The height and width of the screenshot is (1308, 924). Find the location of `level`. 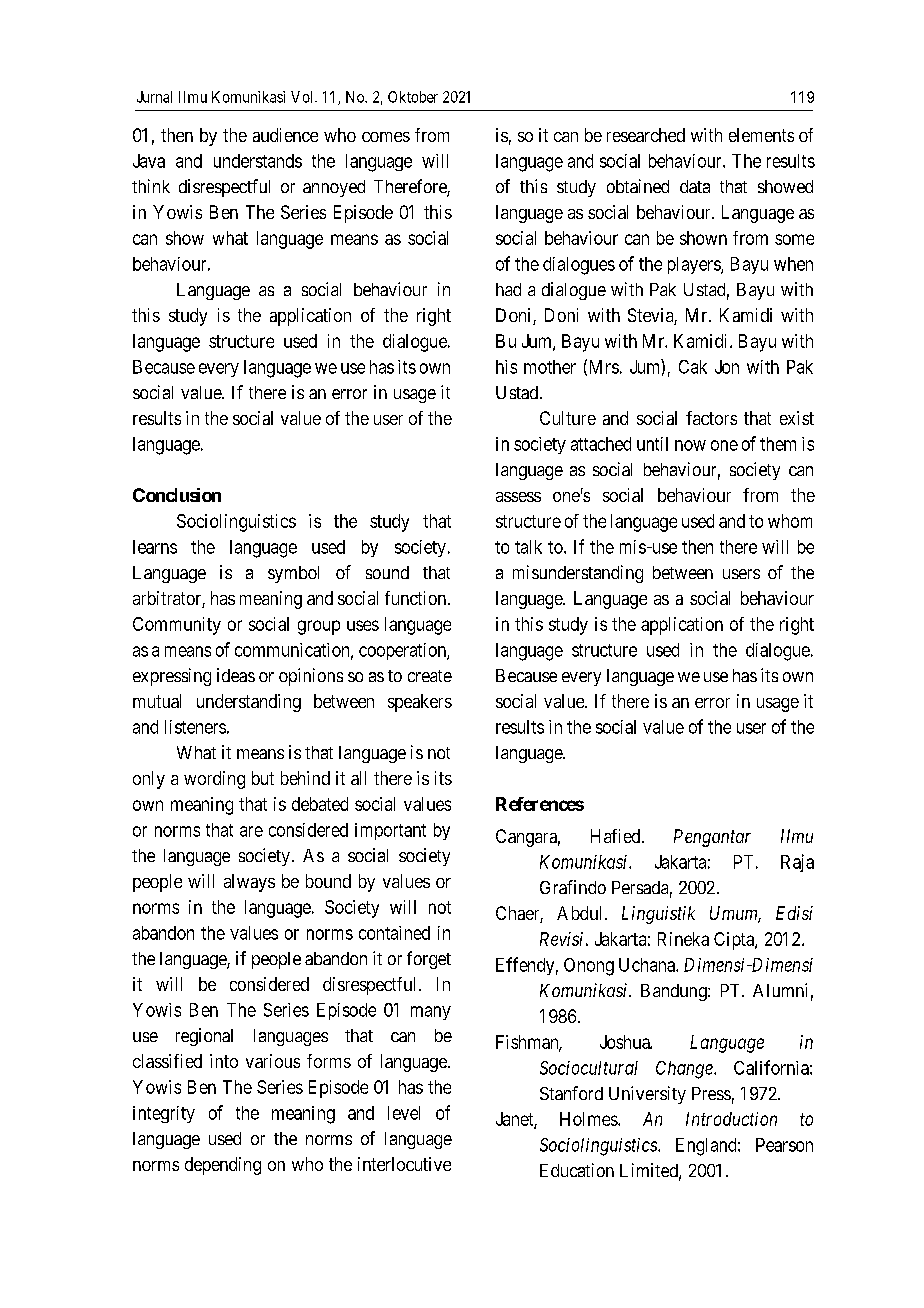

level is located at coordinates (404, 1113).
